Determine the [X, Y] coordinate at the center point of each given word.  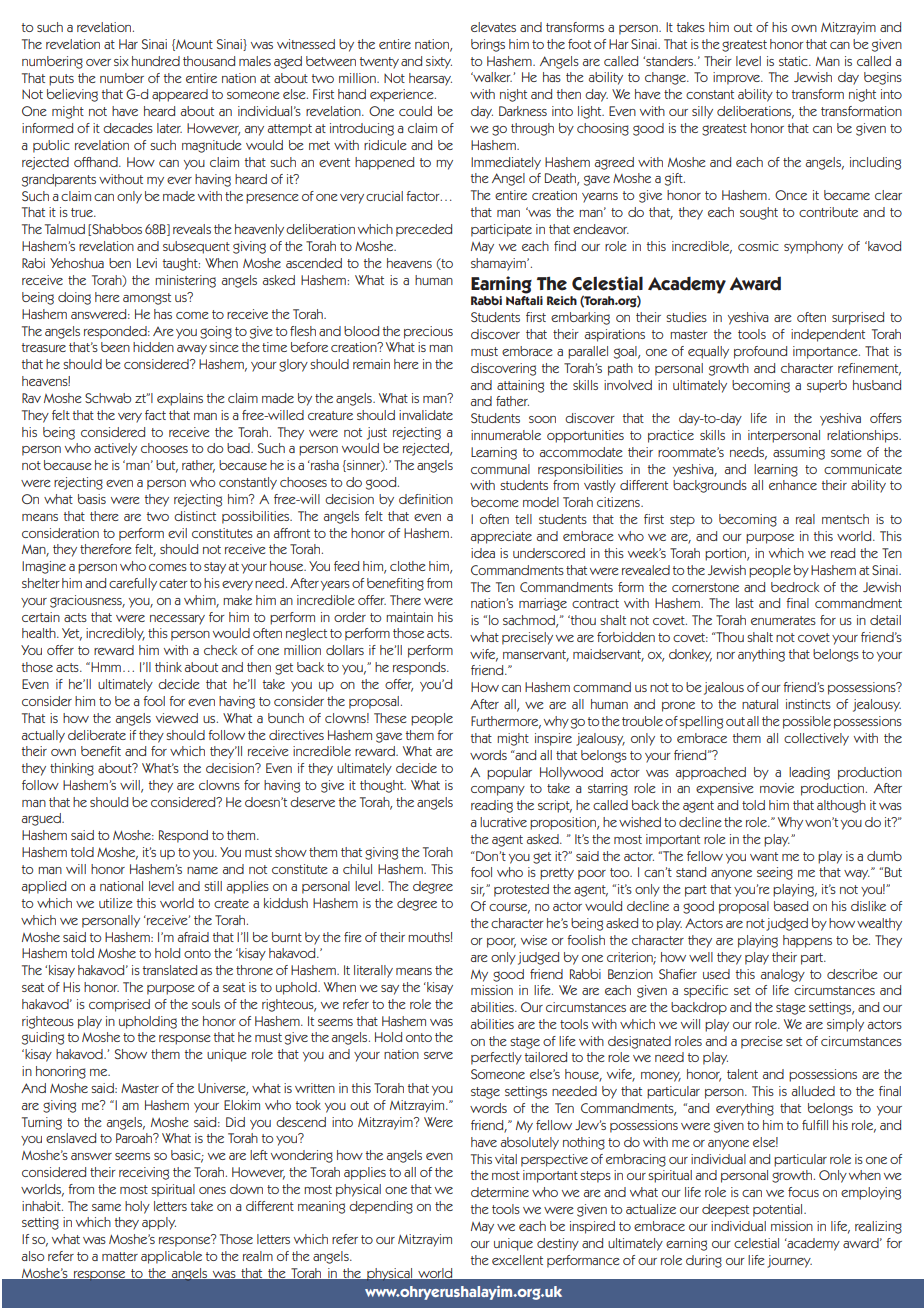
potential [779, 1210]
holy [137, 1207]
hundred [156, 61]
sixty [439, 62]
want [764, 856]
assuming [799, 453]
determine [500, 1192]
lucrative [503, 822]
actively [115, 449]
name [202, 870]
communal [500, 469]
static [794, 61]
